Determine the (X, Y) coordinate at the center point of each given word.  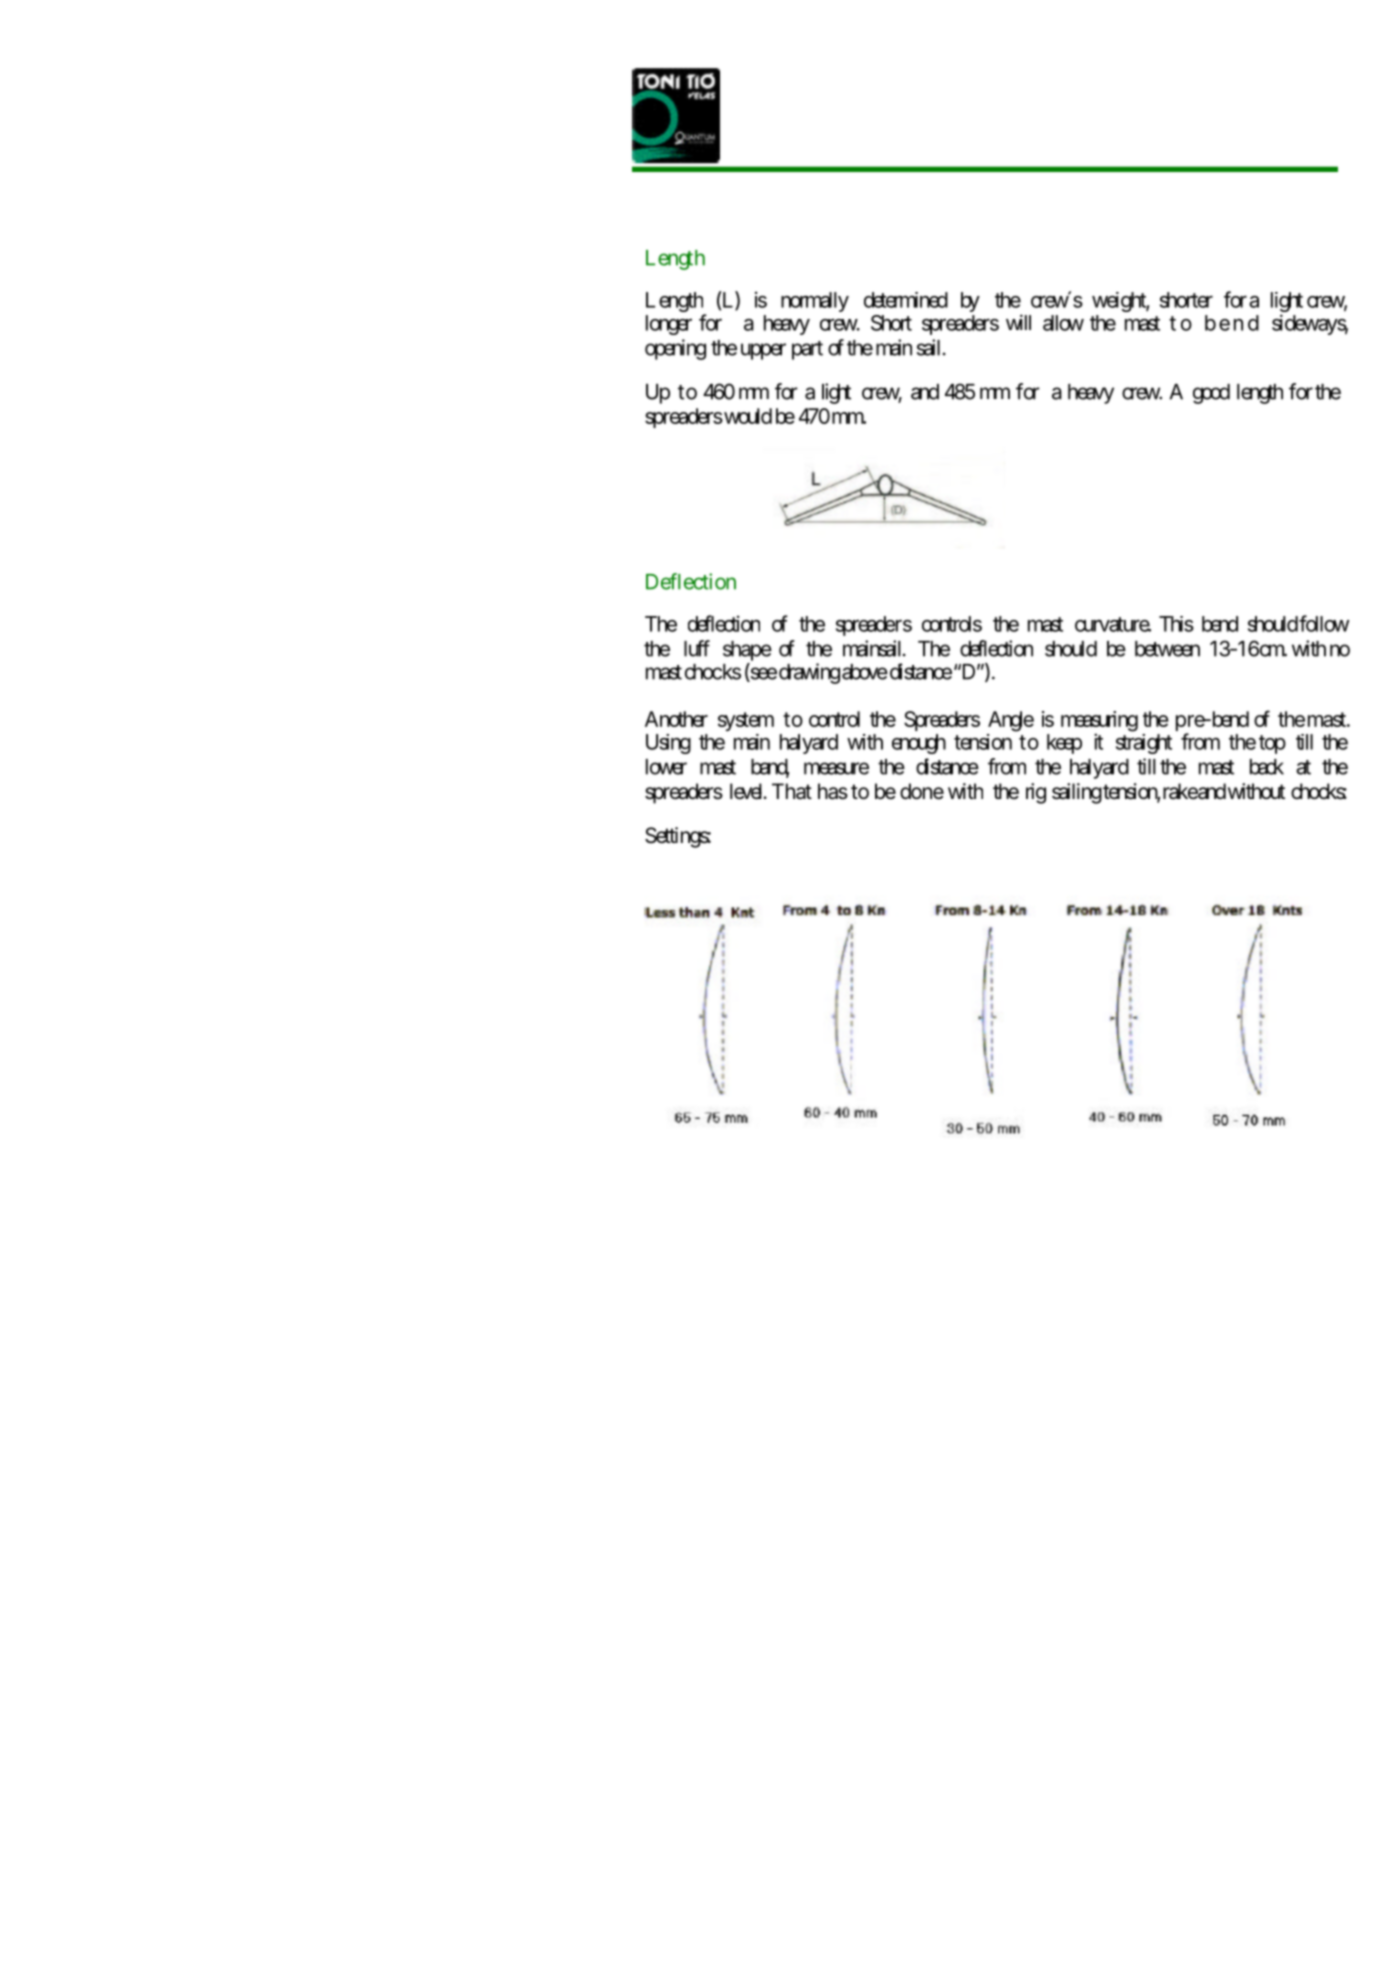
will (1018, 322)
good (1211, 394)
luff (697, 648)
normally (815, 302)
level (748, 791)
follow (1324, 623)
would (747, 416)
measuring (1099, 722)
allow (1063, 323)
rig (1036, 793)
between (1167, 649)
